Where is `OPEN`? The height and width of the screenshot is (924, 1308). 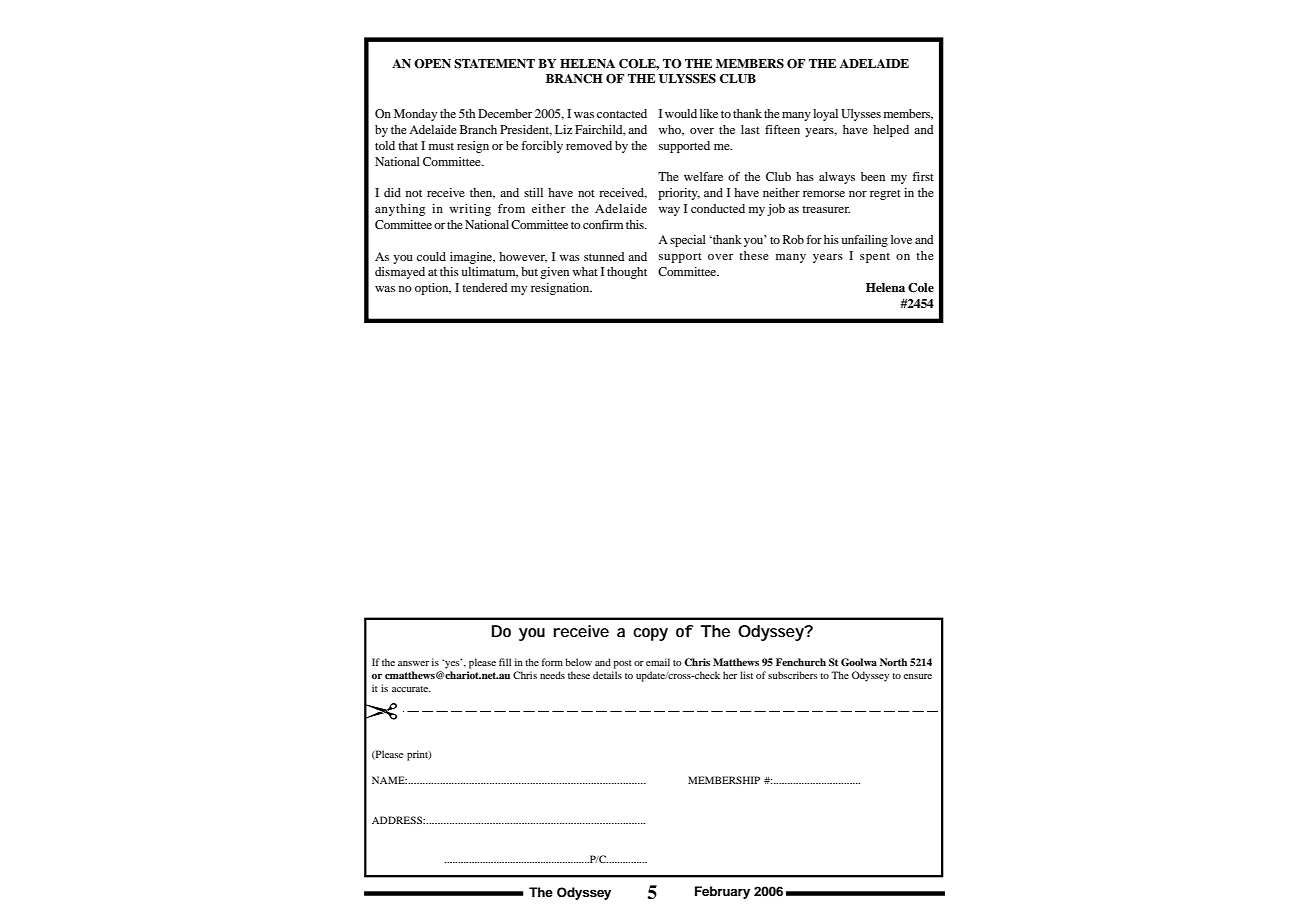
OPEN is located at coordinates (432, 64).
